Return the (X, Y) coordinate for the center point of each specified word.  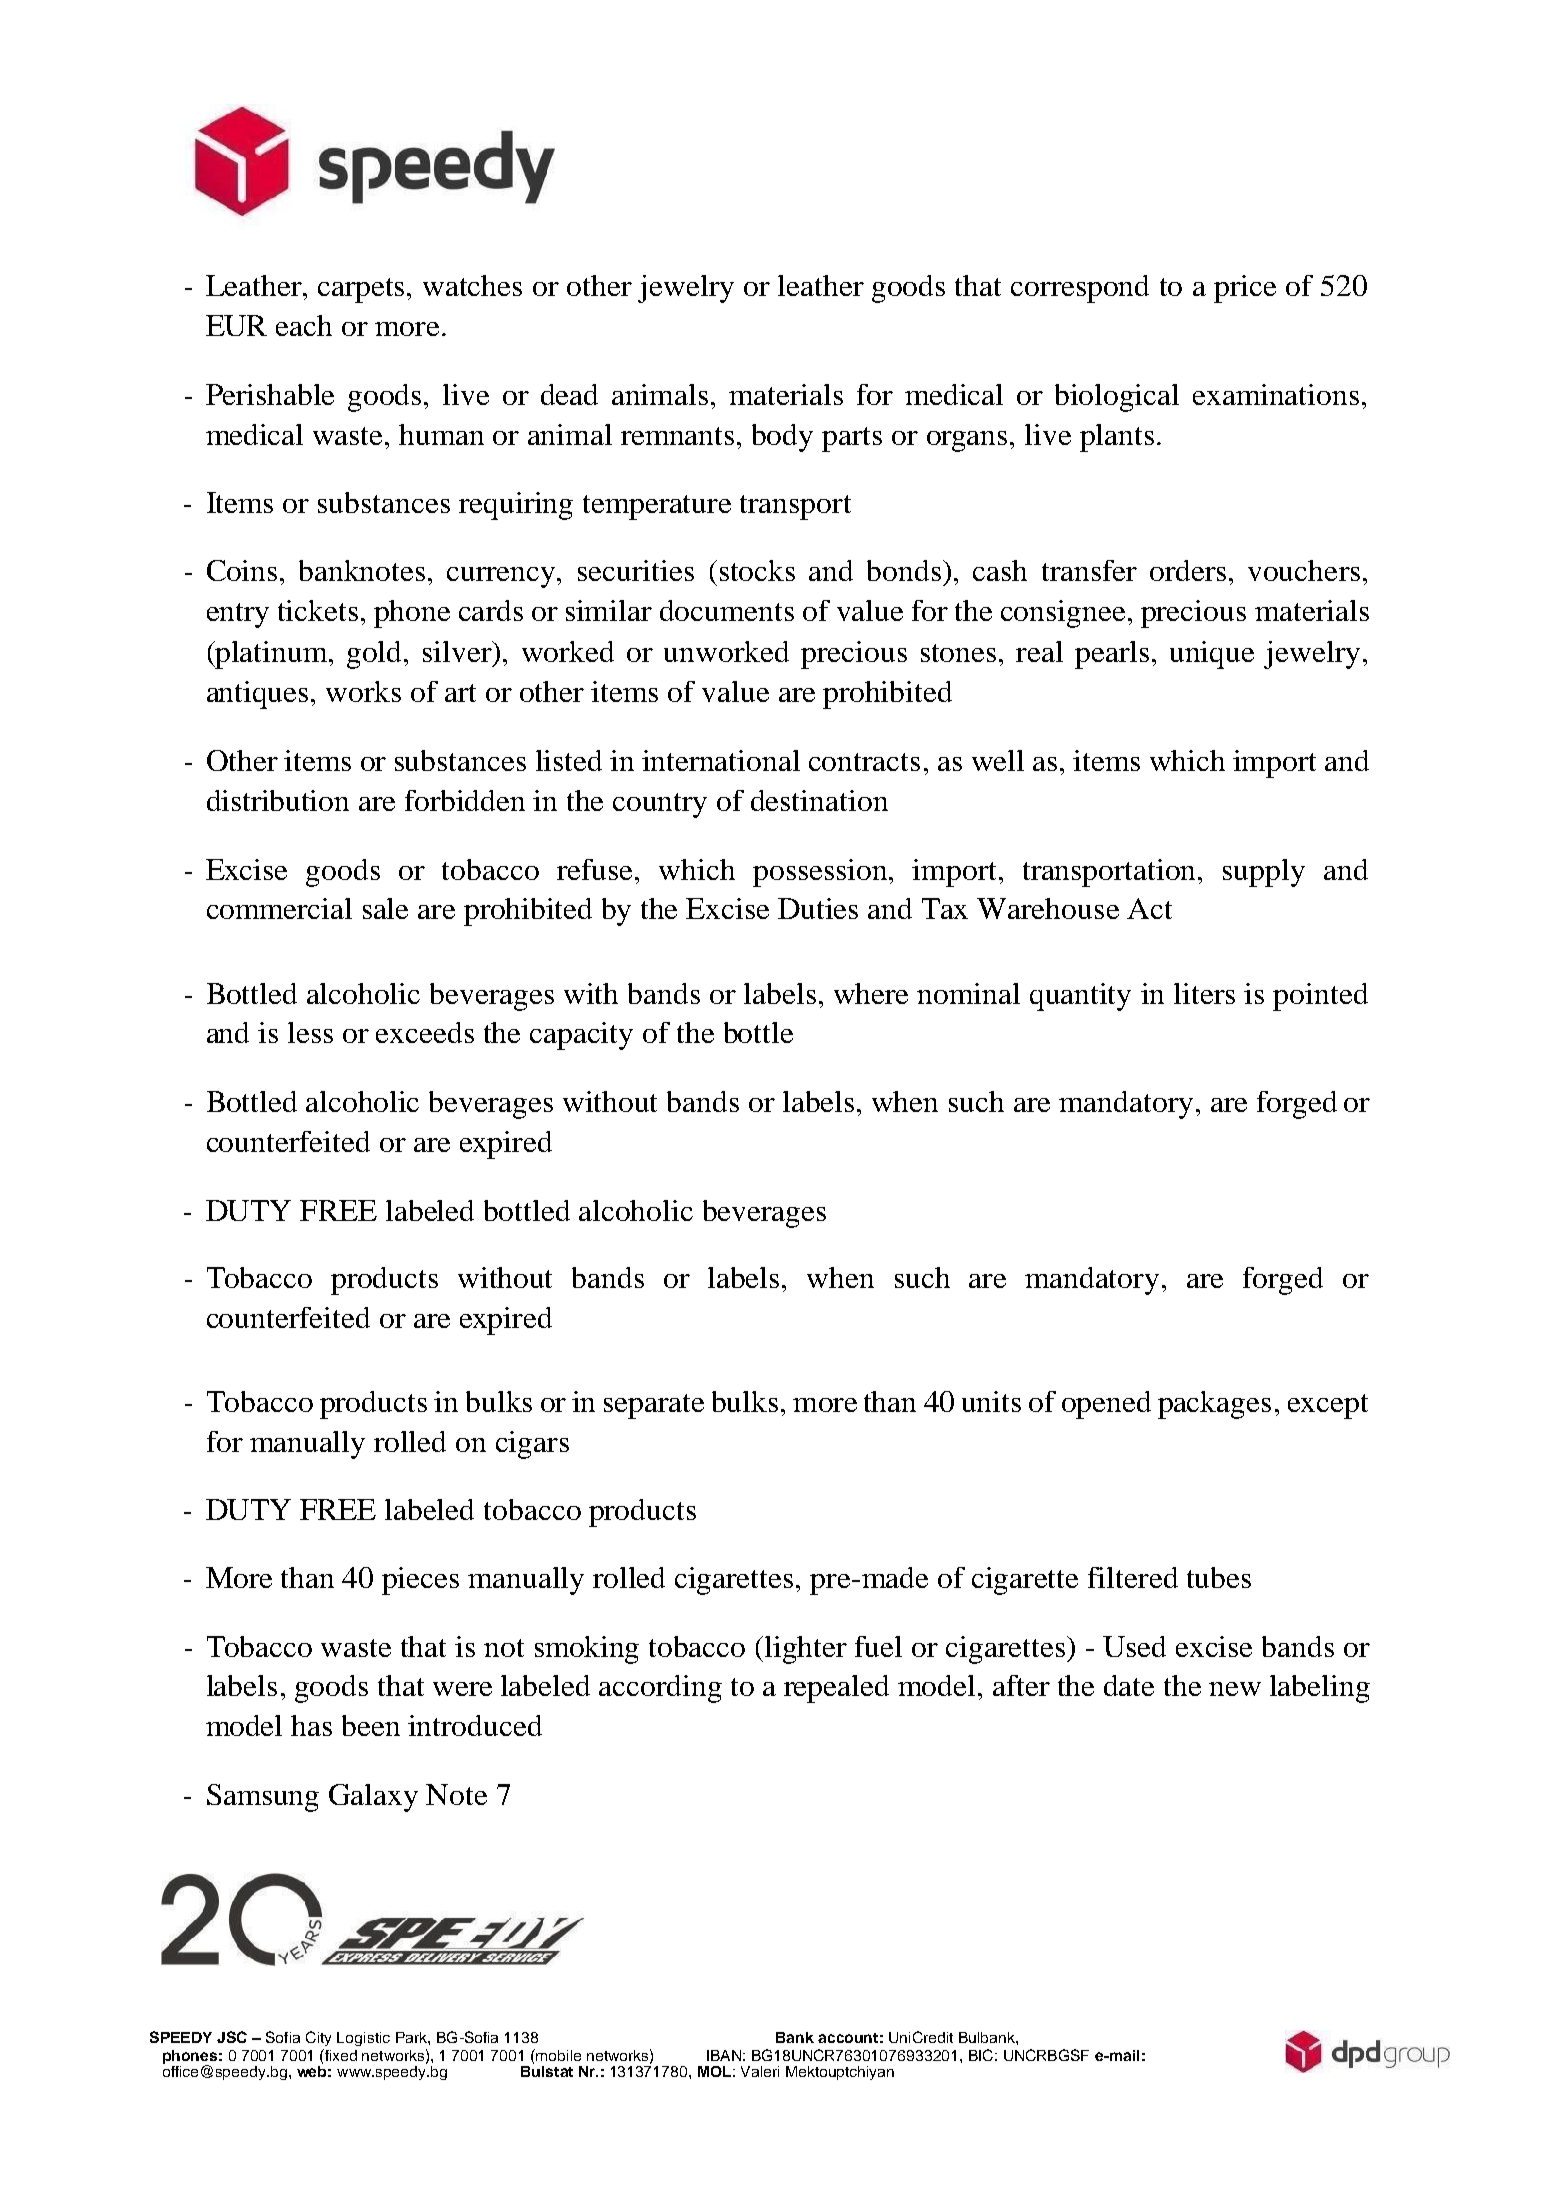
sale (385, 908)
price (1245, 289)
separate (654, 1406)
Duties (818, 908)
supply (1264, 873)
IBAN (724, 2055)
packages (1214, 1405)
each (304, 325)
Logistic (363, 2039)
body (782, 438)
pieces (420, 1581)
